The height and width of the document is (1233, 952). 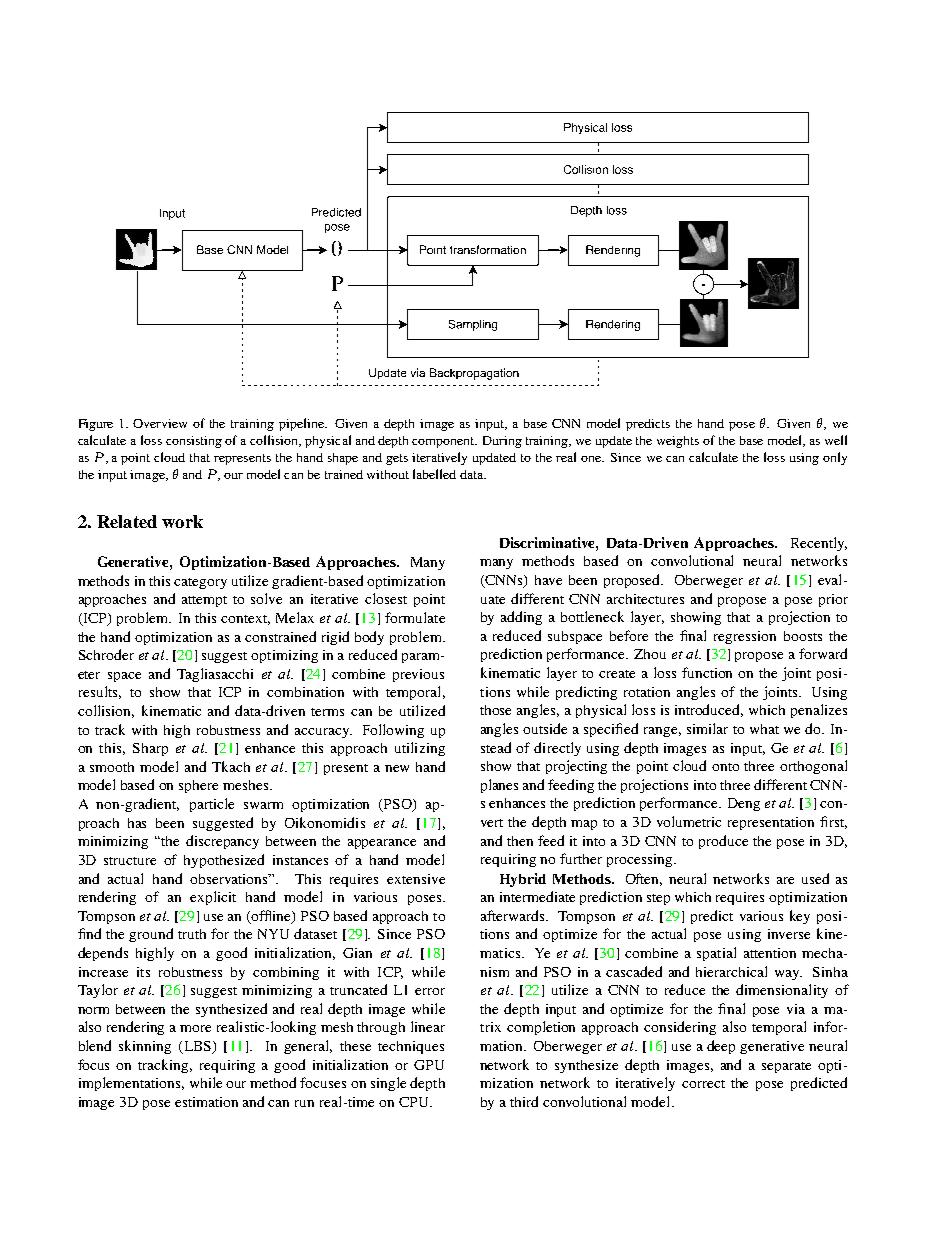 What do you see at coordinates (420, 749) in the document?
I see `utilizing` at bounding box center [420, 749].
